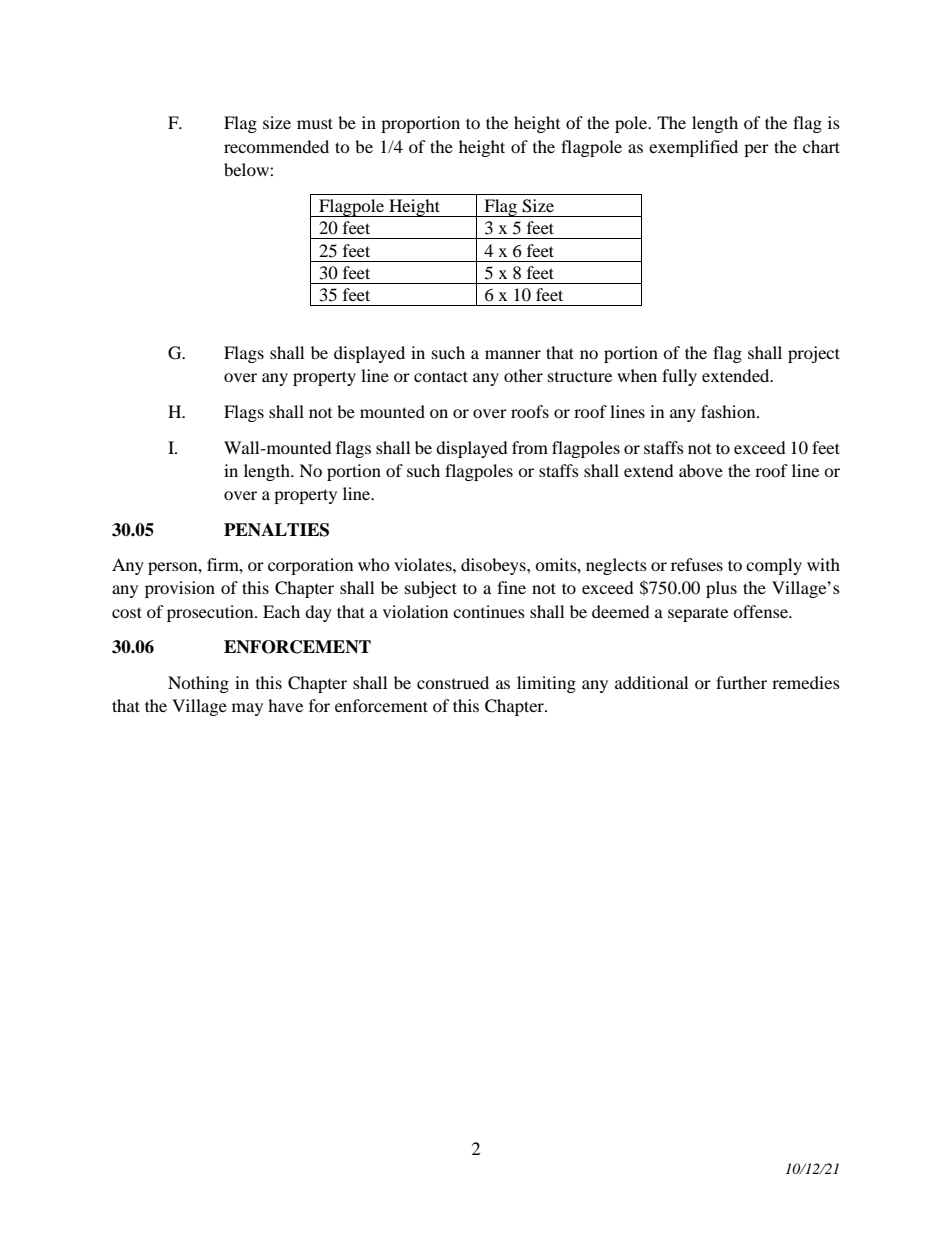 The height and width of the screenshot is (1233, 952). What do you see at coordinates (513, 354) in the screenshot?
I see `manner` at bounding box center [513, 354].
